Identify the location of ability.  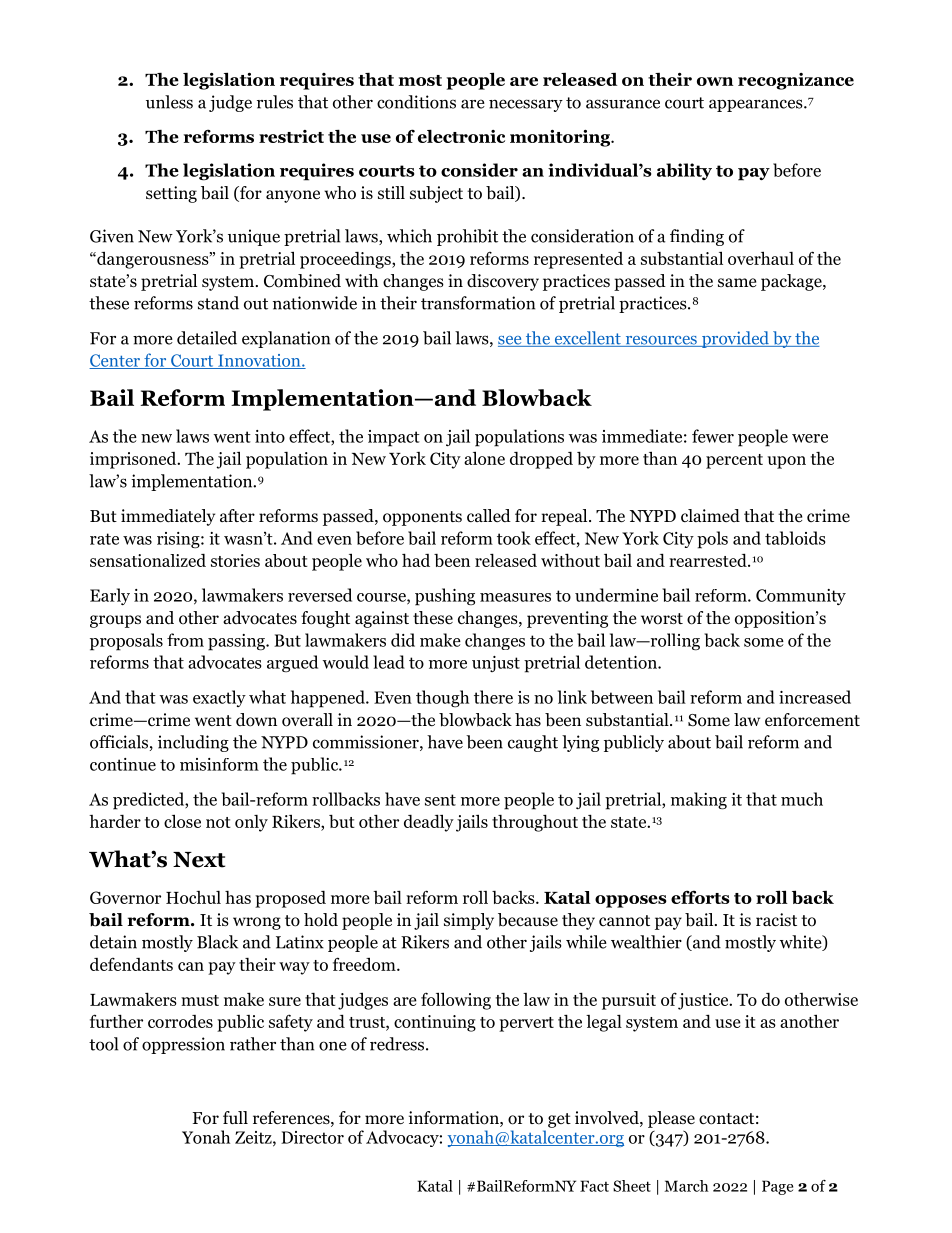
(684, 171).
